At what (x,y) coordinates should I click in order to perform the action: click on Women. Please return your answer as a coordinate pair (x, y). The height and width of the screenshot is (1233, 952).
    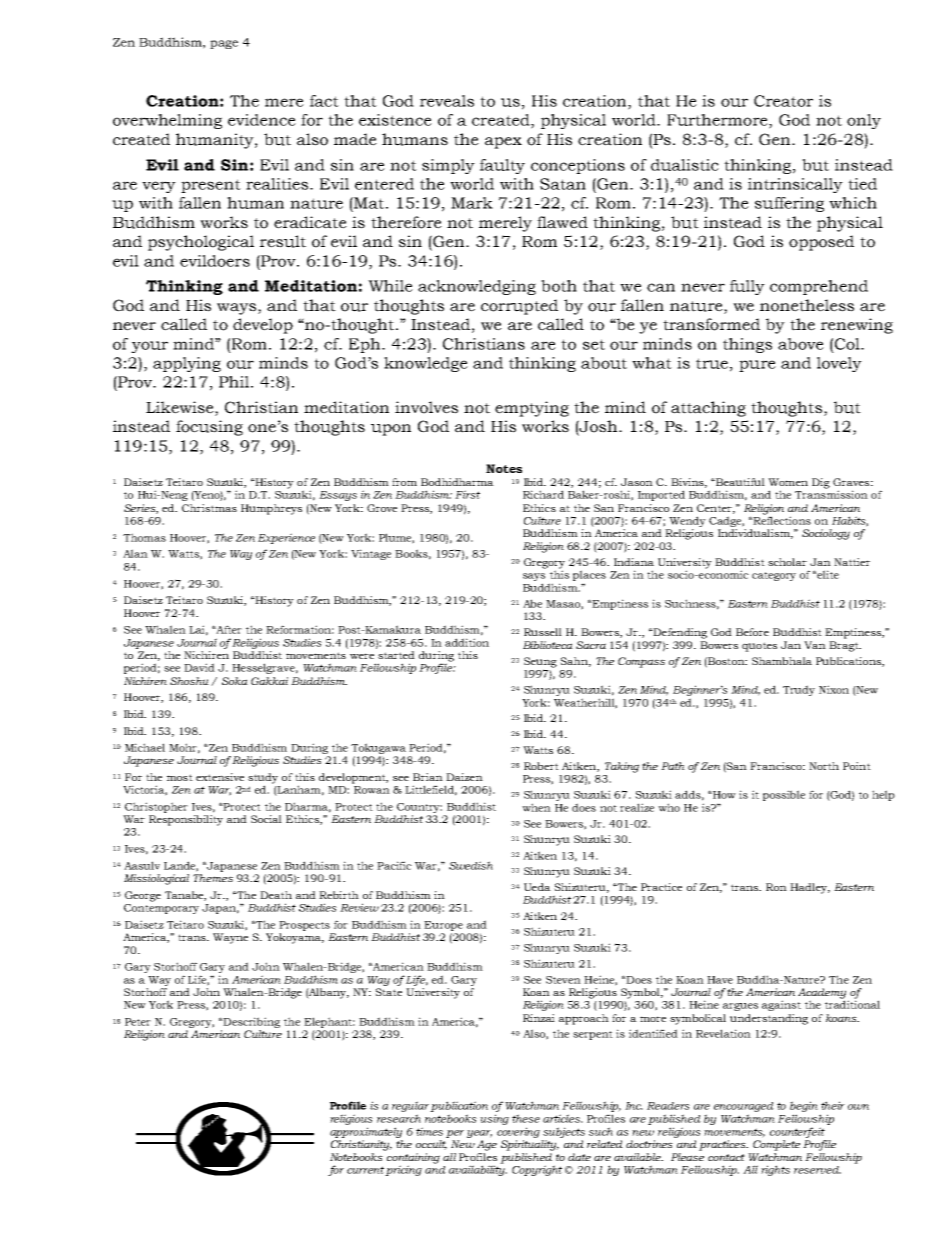
    Looking at the image, I should click on (788, 482).
